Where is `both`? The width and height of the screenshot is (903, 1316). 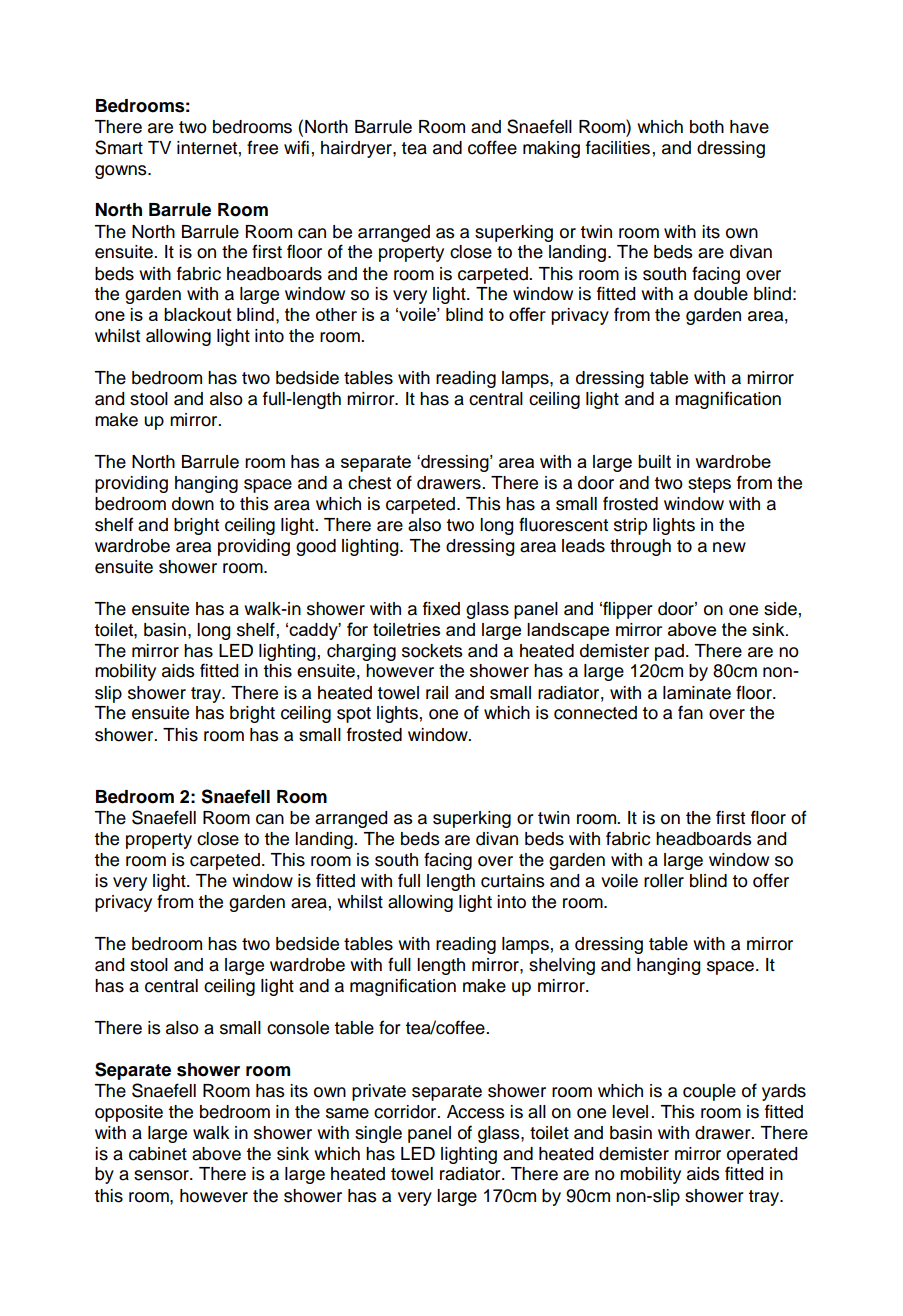
both is located at coordinates (707, 127).
